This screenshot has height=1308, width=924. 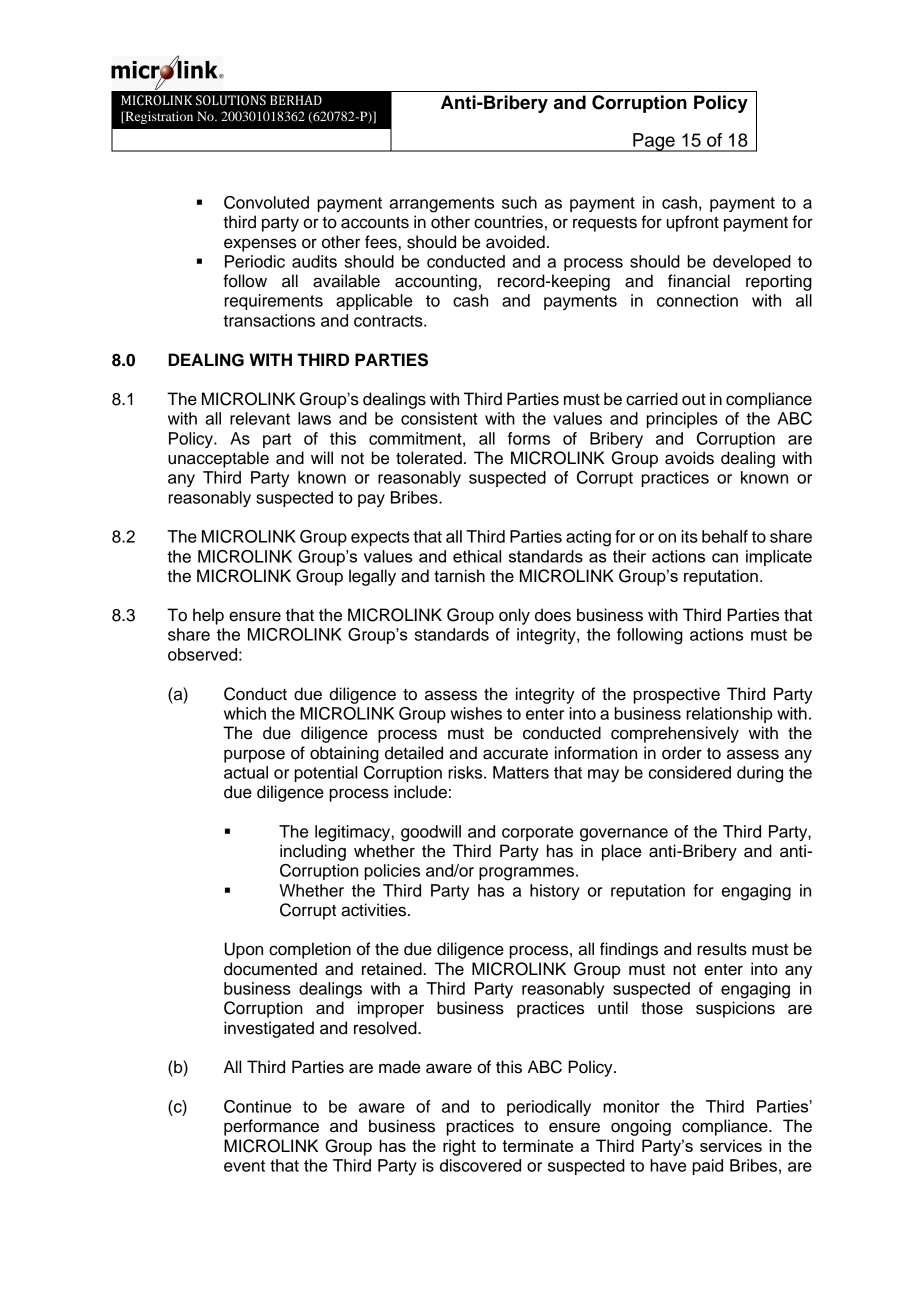 I want to click on help, so click(x=208, y=616).
